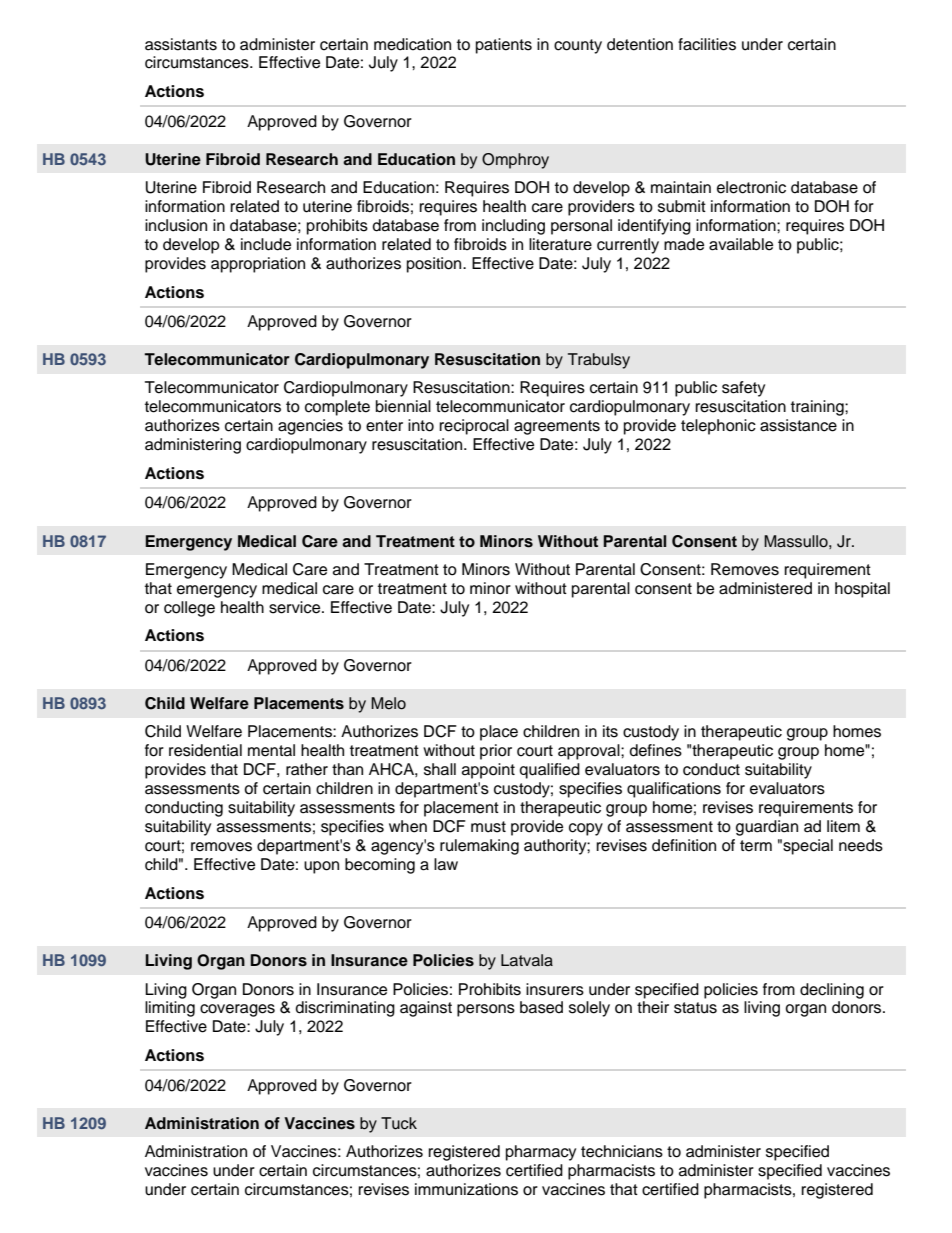 This image has height=1233, width=952. Describe the element at coordinates (258, 265) in the image. I see `appropriation` at that location.
